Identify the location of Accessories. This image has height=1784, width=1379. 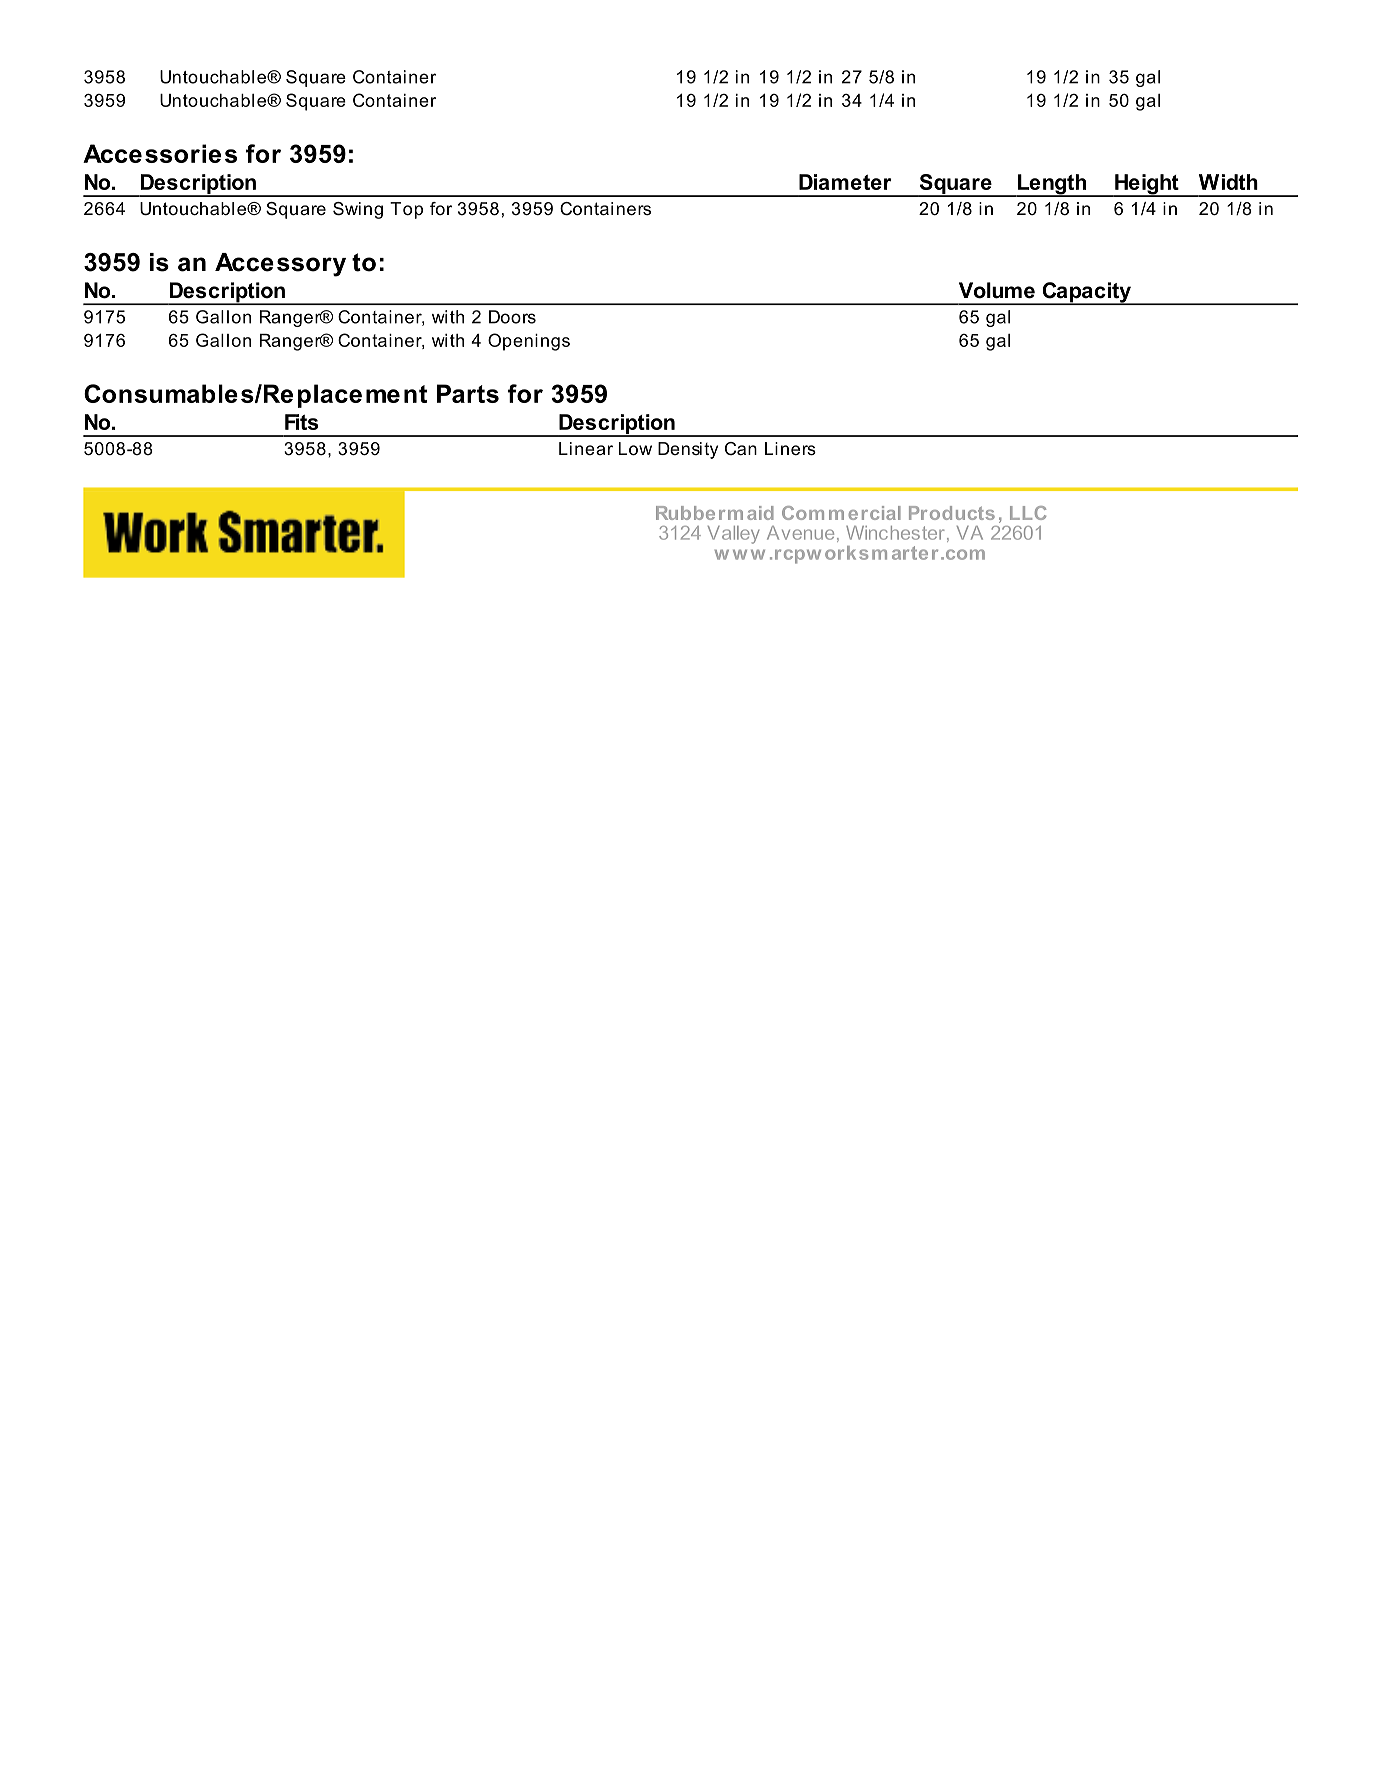
(160, 153).
